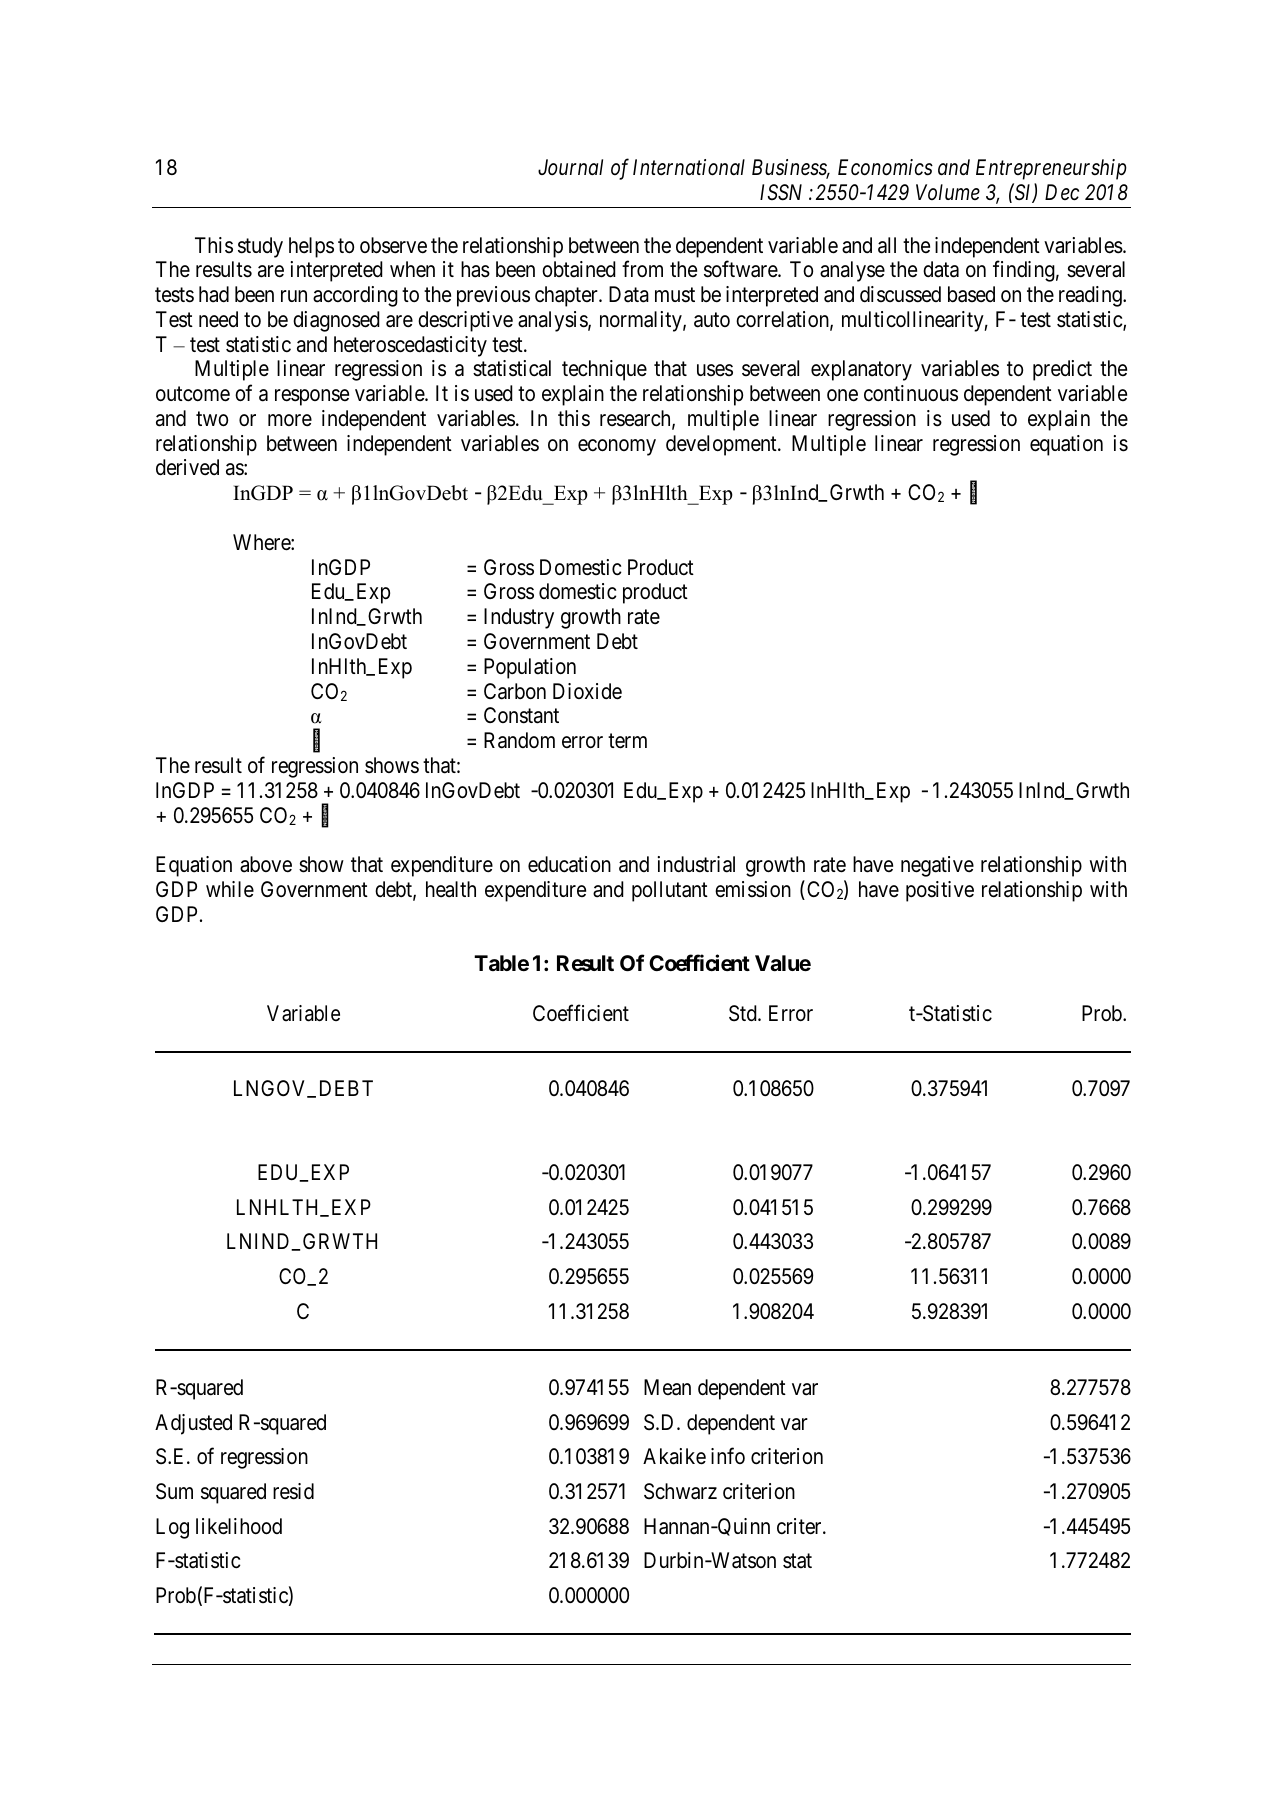  Describe the element at coordinates (937, 866) in the screenshot. I see `negative` at that location.
